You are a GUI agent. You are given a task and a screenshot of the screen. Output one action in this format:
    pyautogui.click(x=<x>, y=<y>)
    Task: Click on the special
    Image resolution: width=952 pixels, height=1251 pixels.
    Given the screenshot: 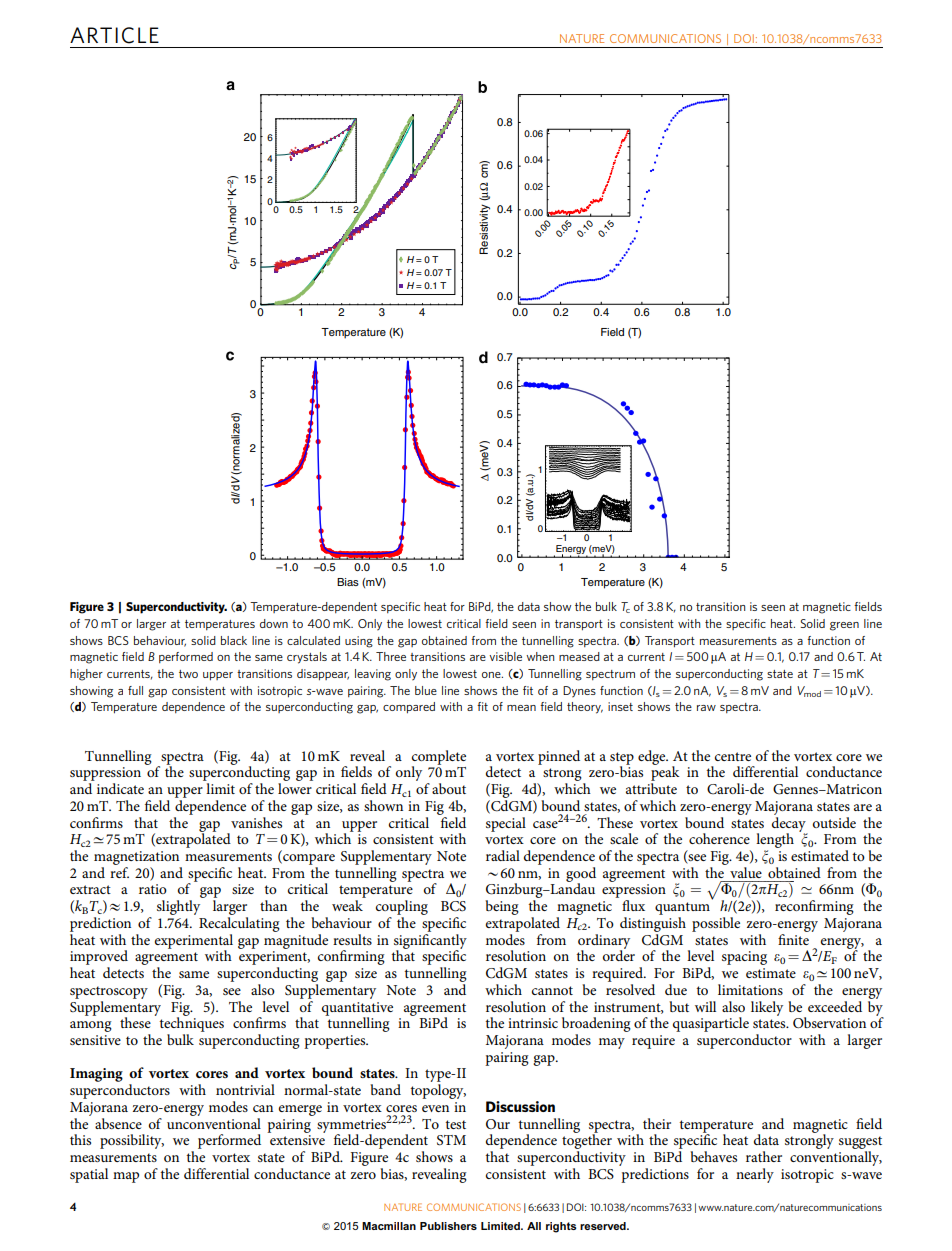 What is the action you would take?
    pyautogui.click(x=506, y=824)
